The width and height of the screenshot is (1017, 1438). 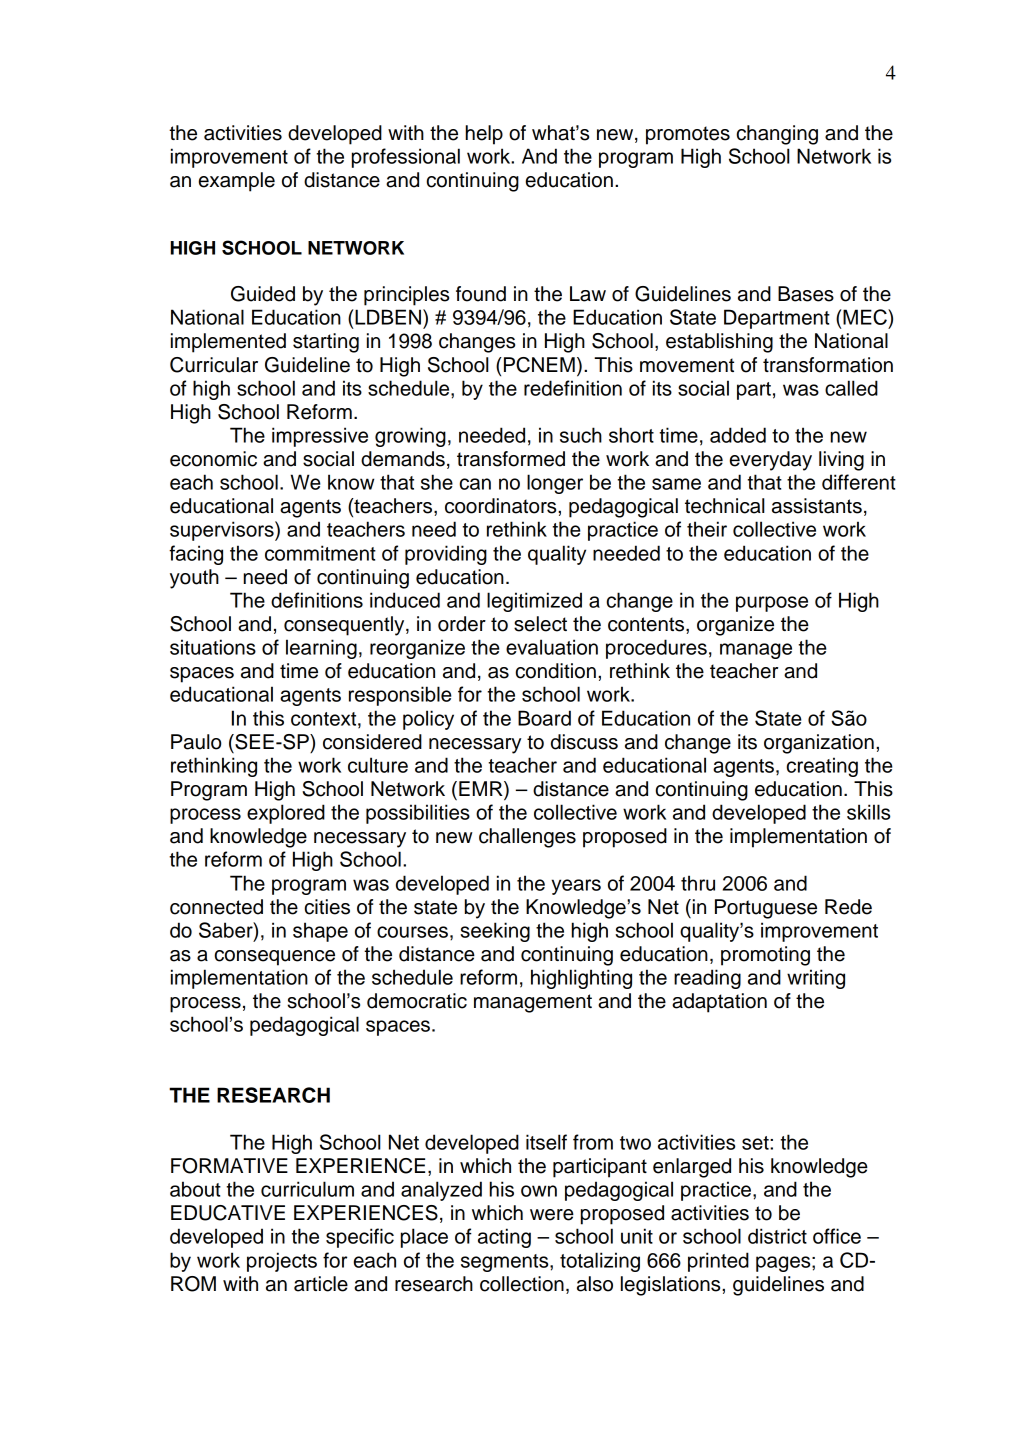 What do you see at coordinates (771, 461) in the screenshot?
I see `everyday` at bounding box center [771, 461].
